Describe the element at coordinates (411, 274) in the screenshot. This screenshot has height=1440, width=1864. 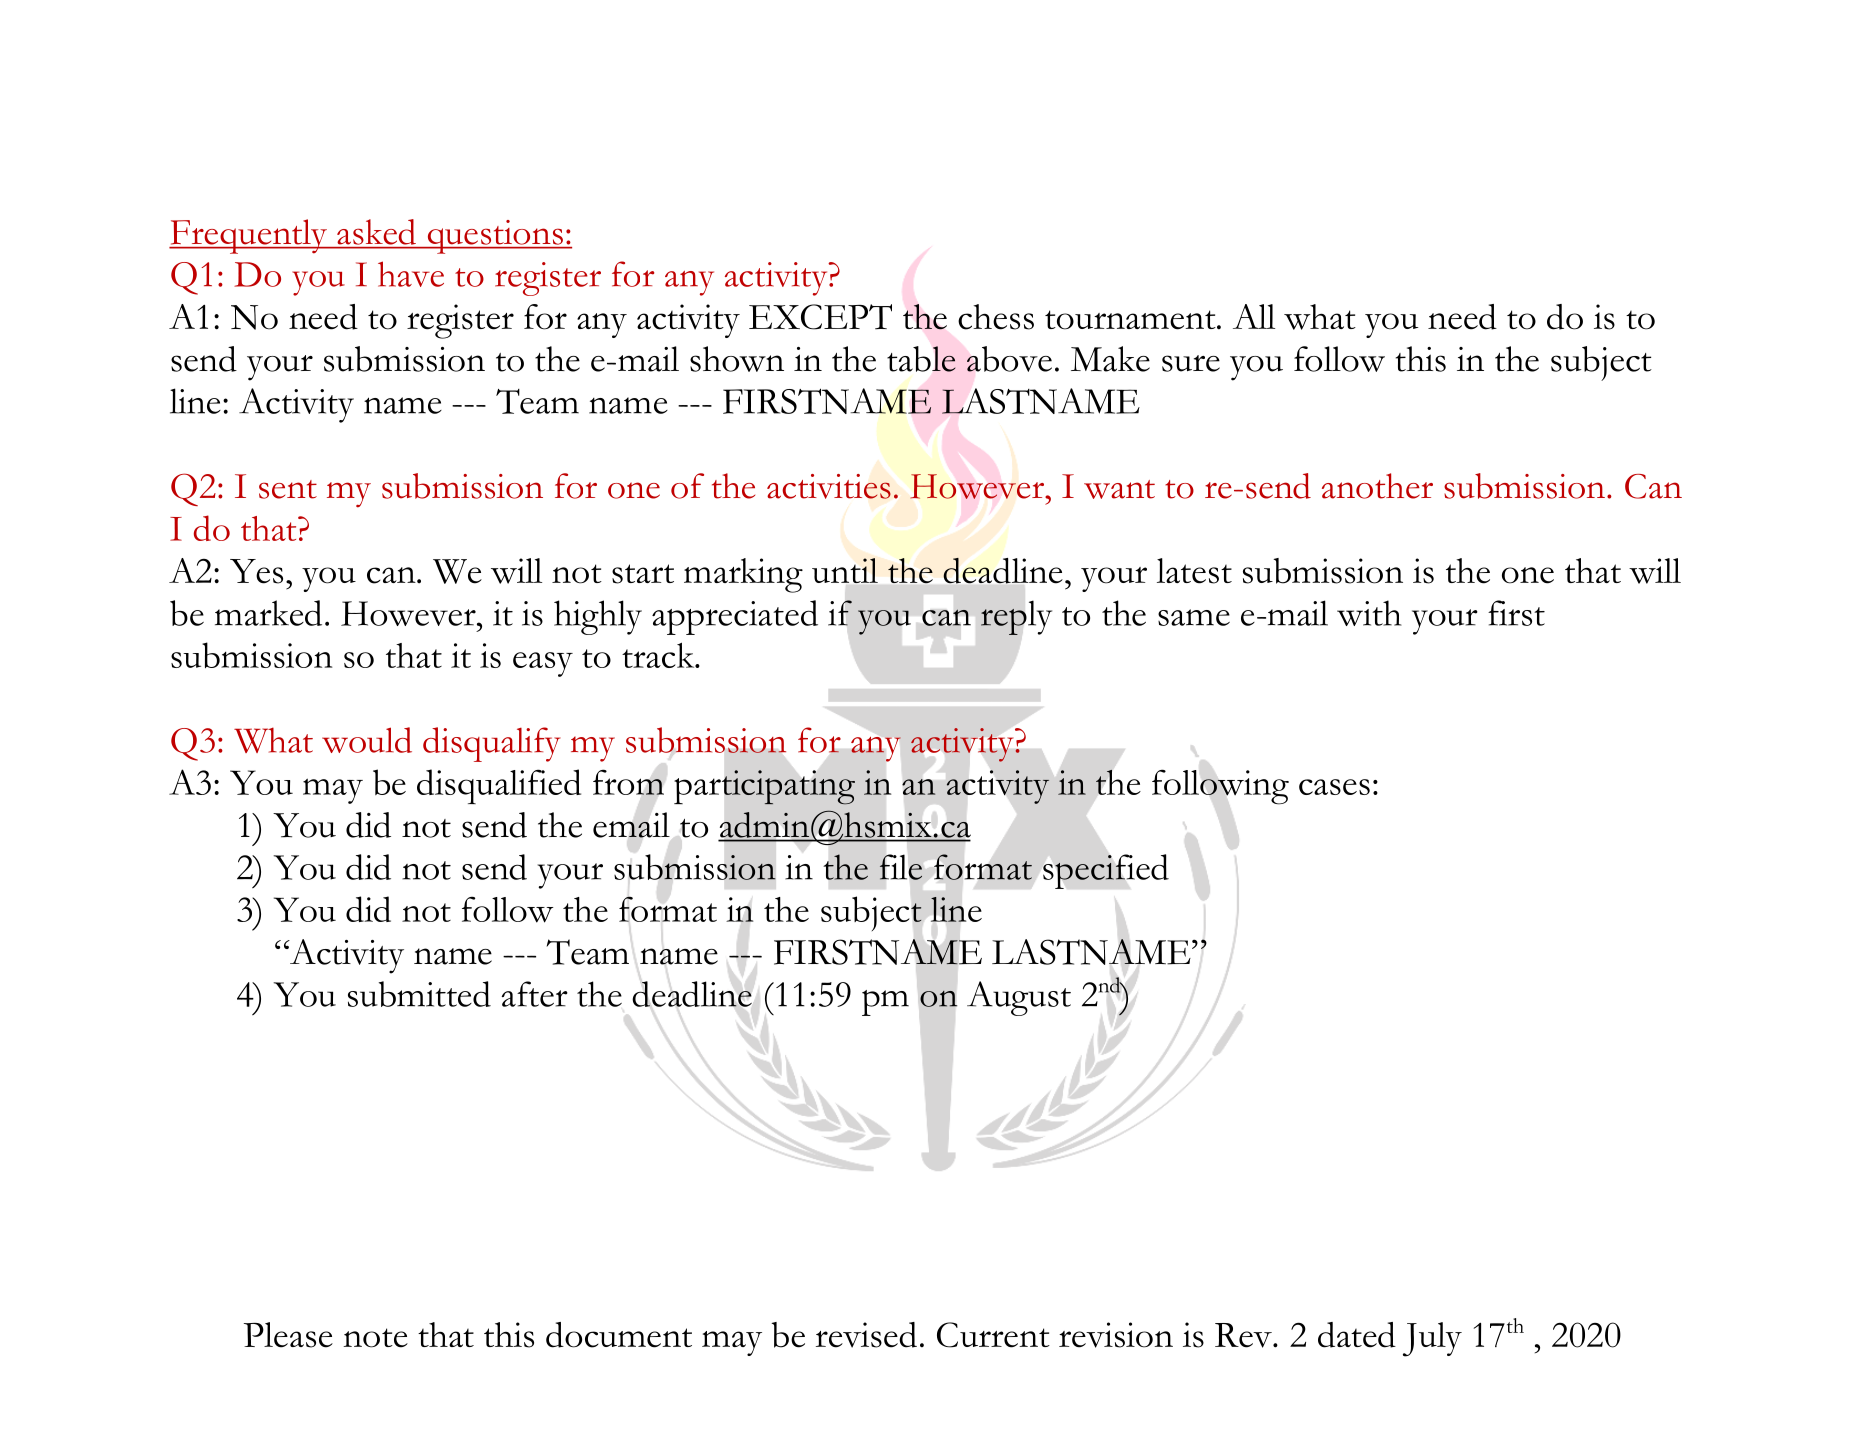
I see `have` at that location.
